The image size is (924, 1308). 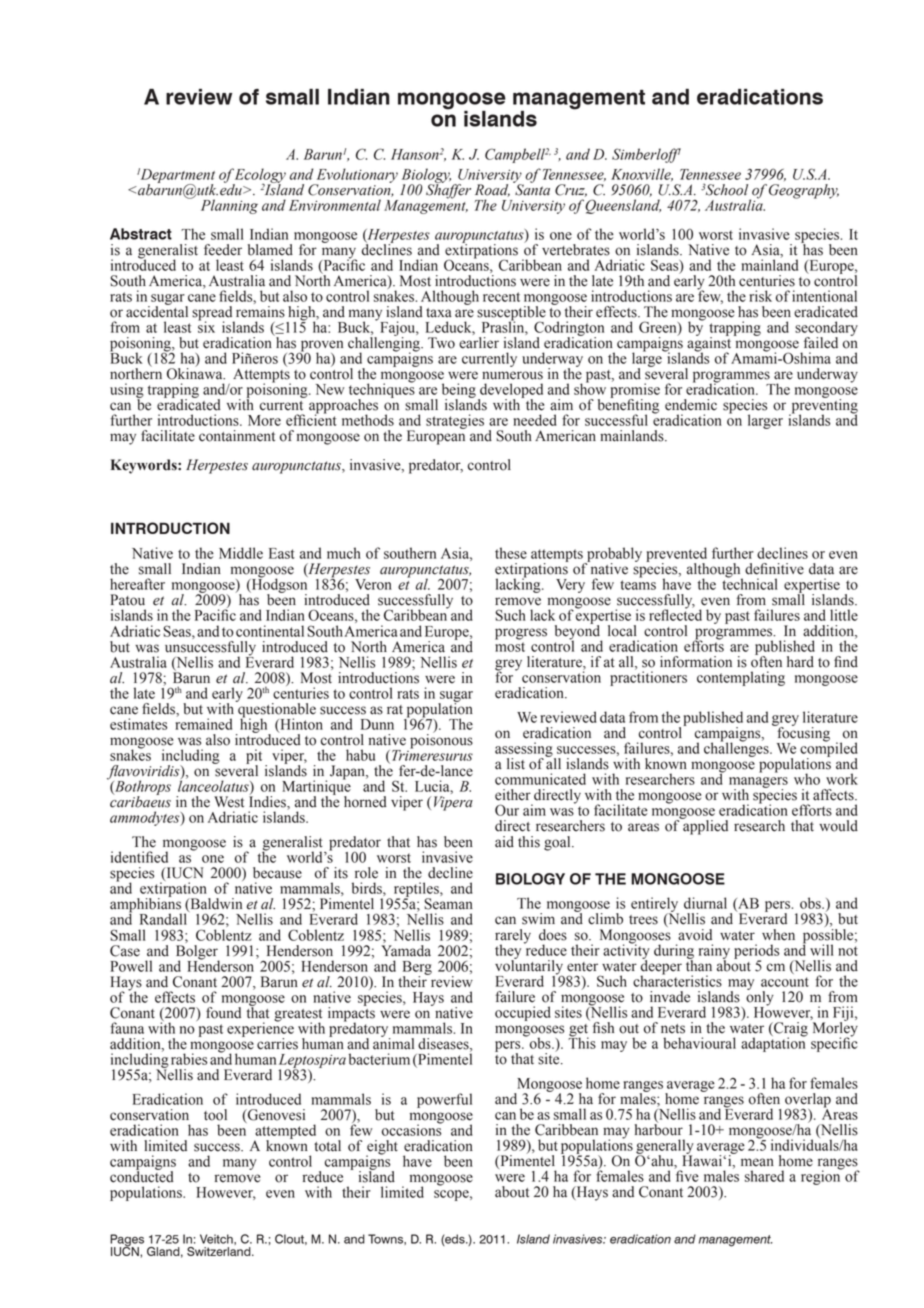 I want to click on Planning, so click(x=229, y=206).
